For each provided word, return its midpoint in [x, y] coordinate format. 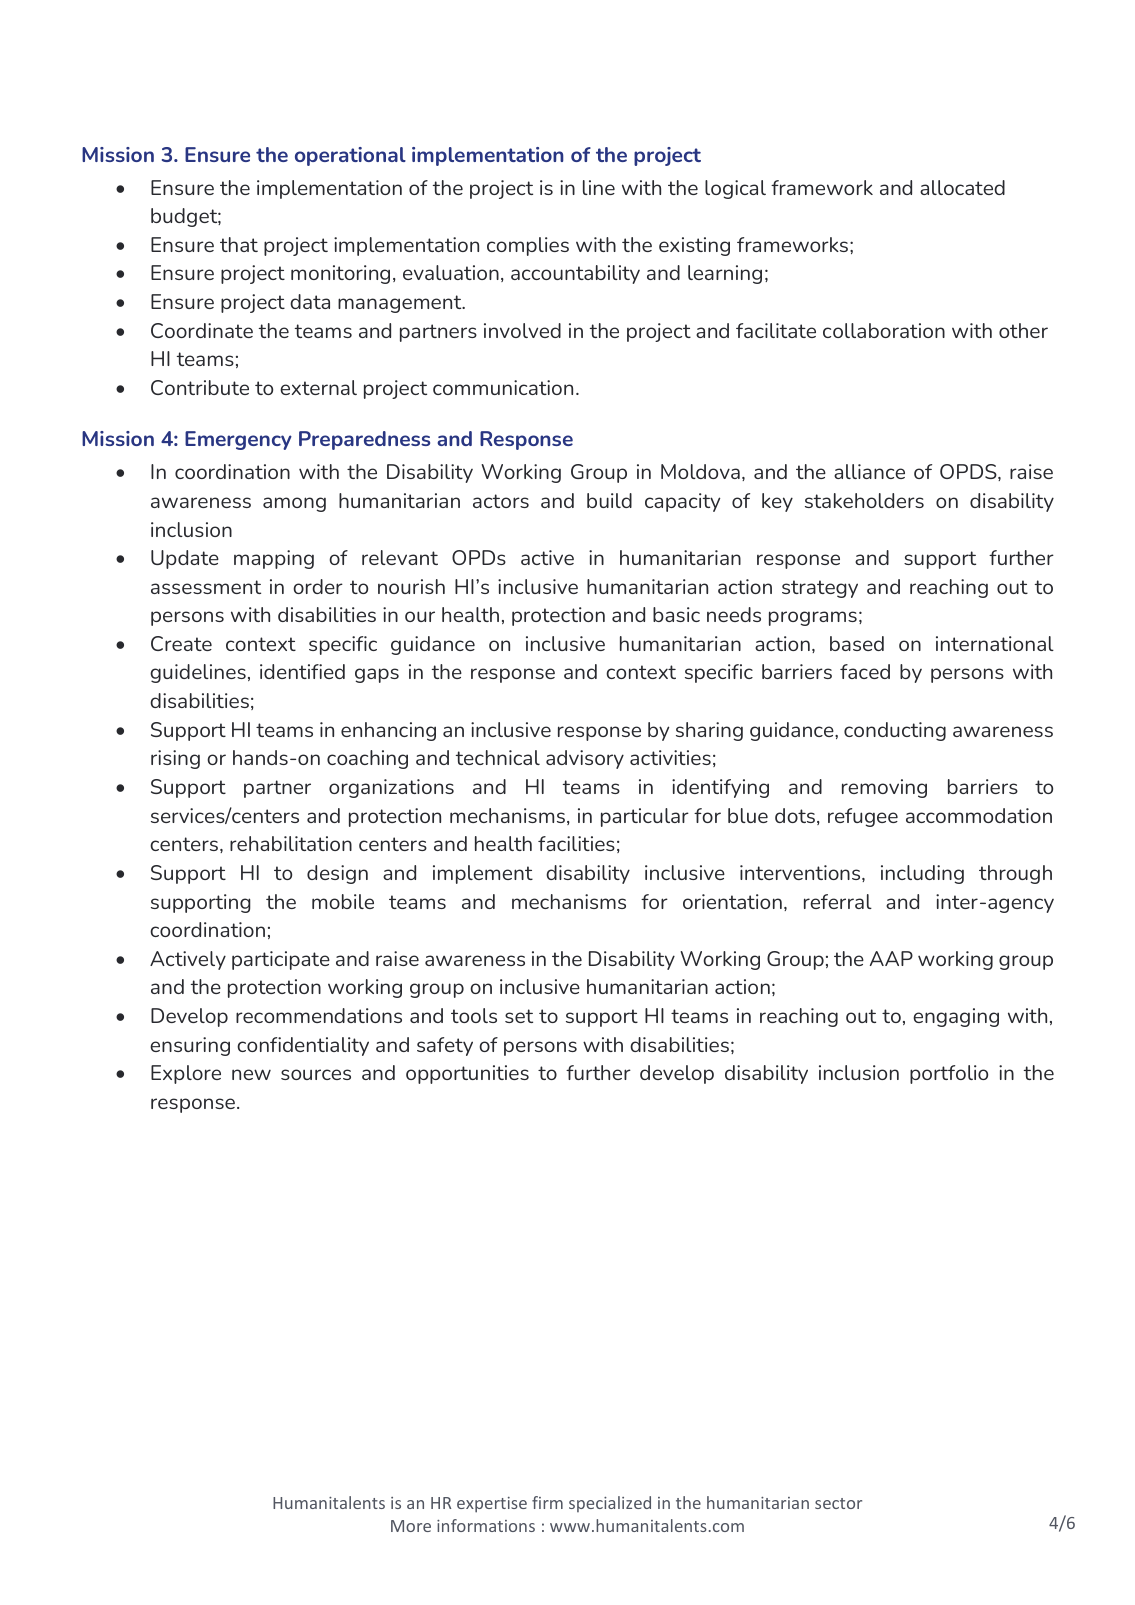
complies [528, 246]
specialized [610, 1504]
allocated [962, 187]
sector [838, 1503]
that [239, 244]
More [411, 1526]
